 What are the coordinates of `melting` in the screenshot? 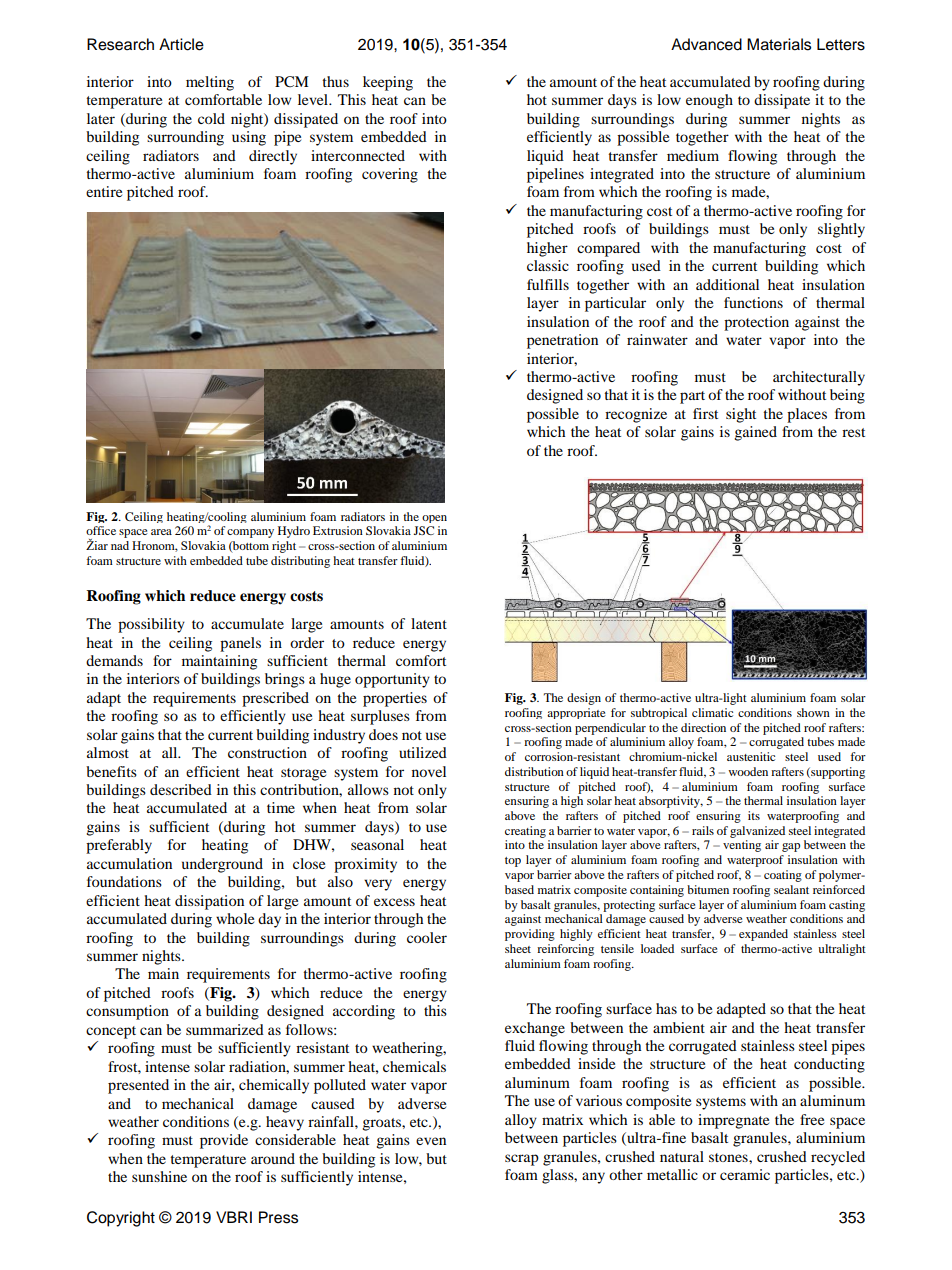 It's located at (210, 83).
